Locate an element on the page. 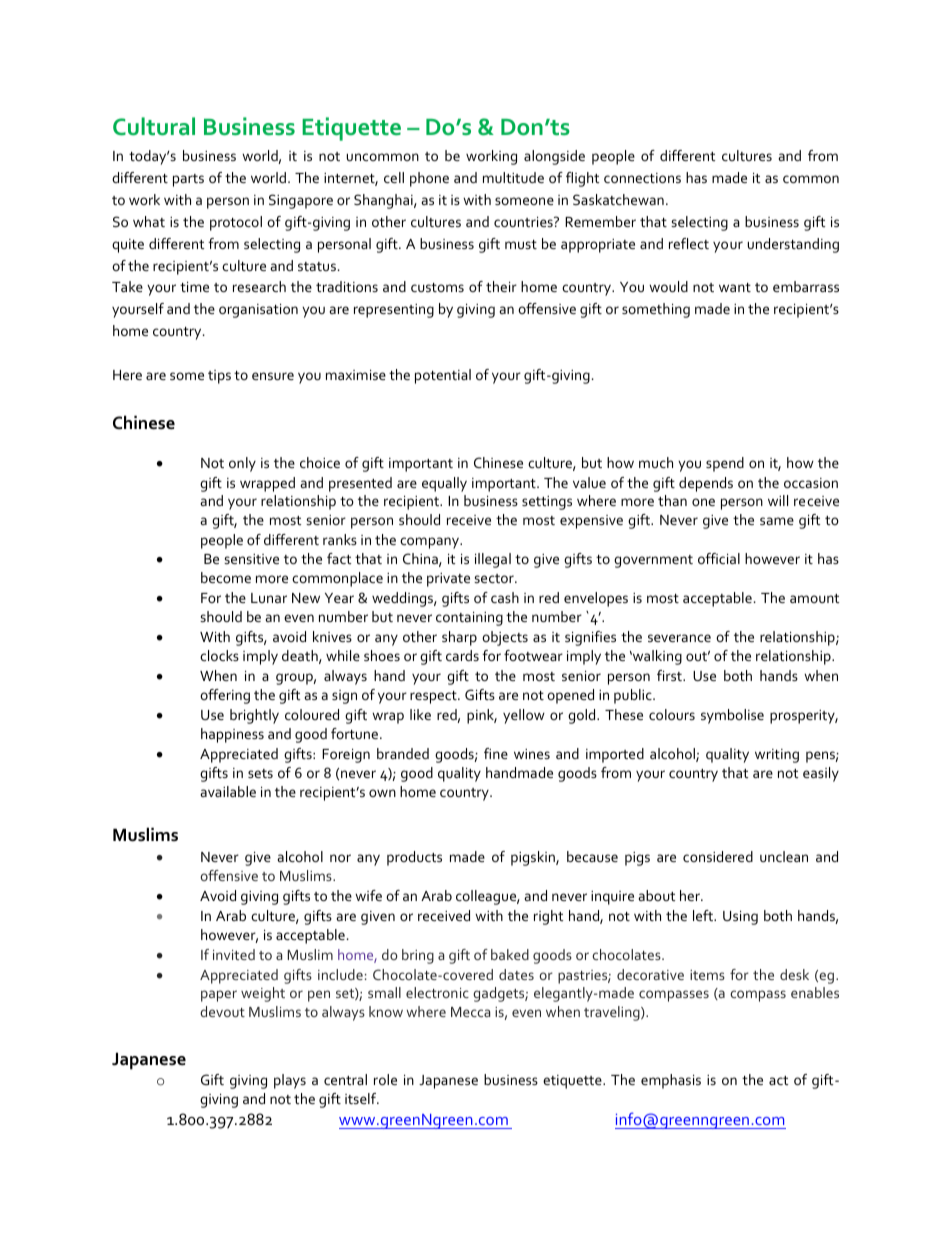 The width and height of the document is (952, 1233). plays is located at coordinates (290, 1081).
